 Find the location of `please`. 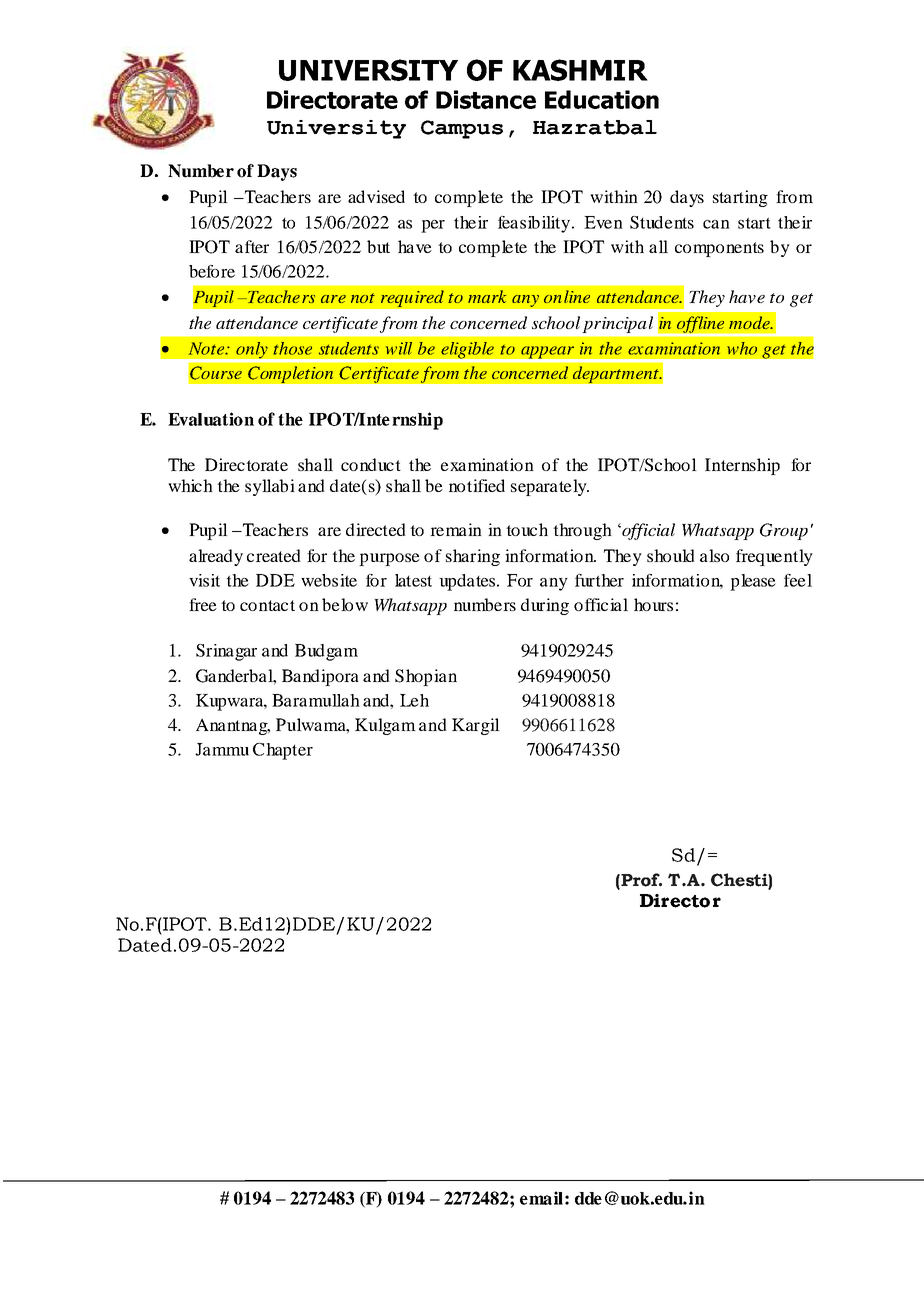

please is located at coordinates (753, 582).
